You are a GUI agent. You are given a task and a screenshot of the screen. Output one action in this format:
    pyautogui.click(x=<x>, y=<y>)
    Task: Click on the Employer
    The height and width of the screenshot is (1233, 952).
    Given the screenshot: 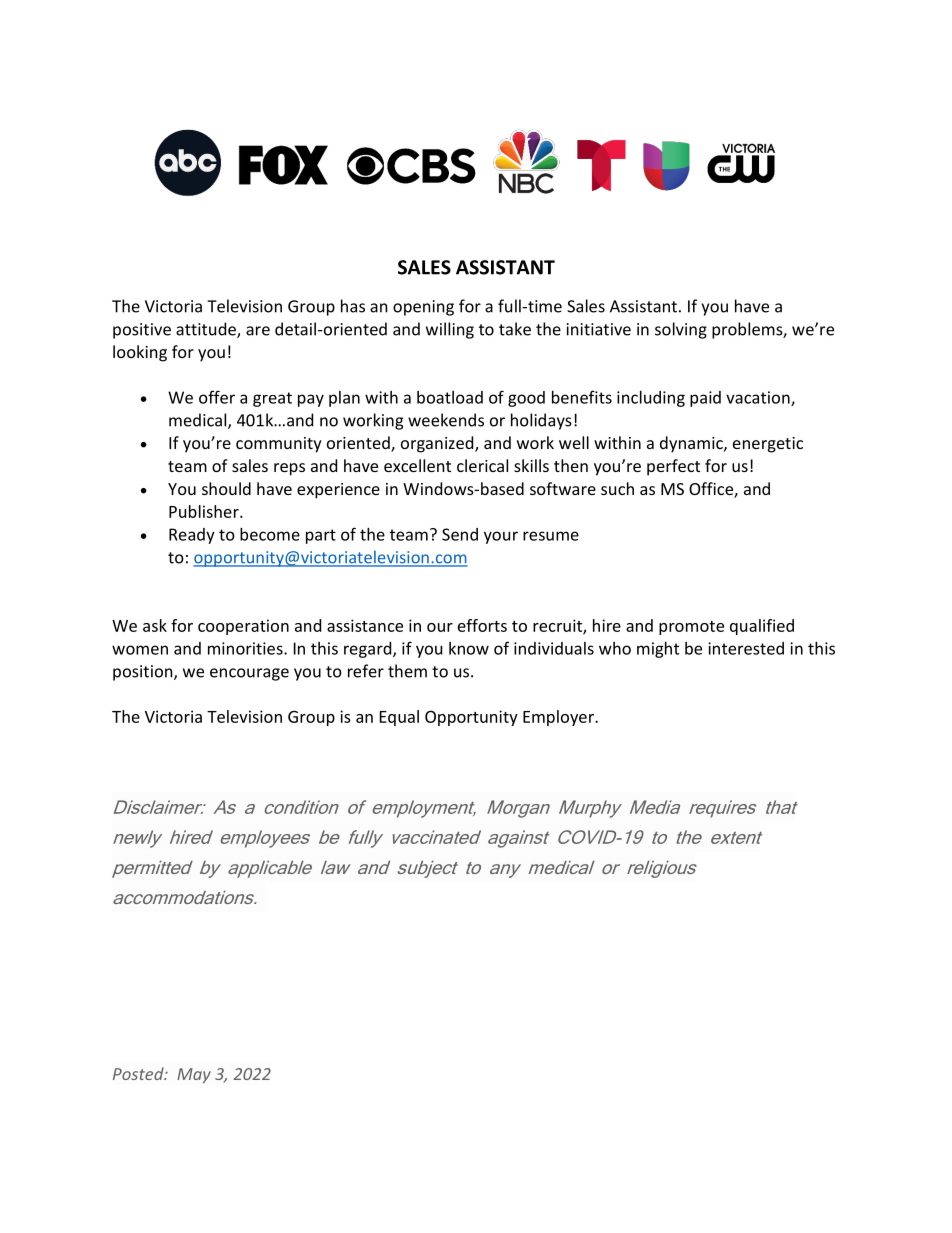 What is the action you would take?
    pyautogui.click(x=559, y=718)
